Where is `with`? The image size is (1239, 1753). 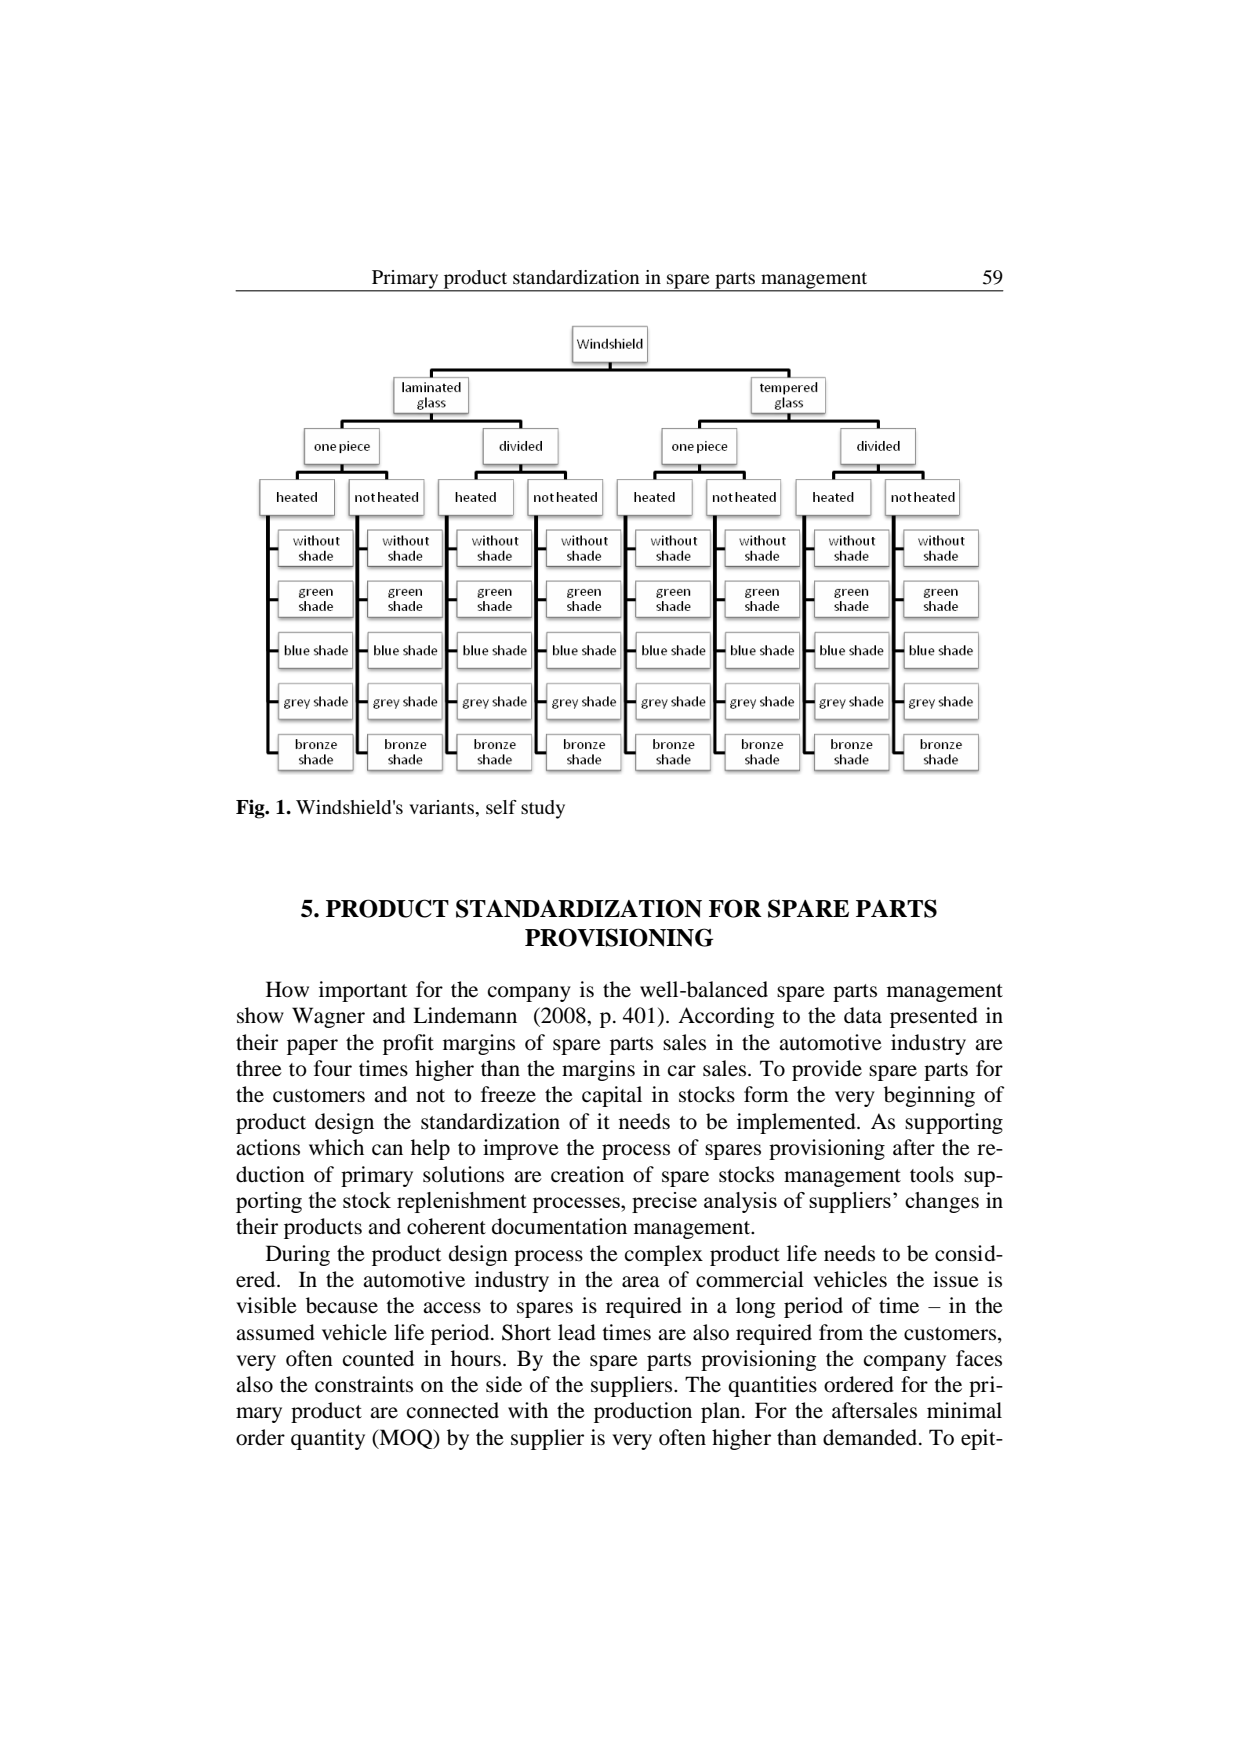 with is located at coordinates (528, 1410).
